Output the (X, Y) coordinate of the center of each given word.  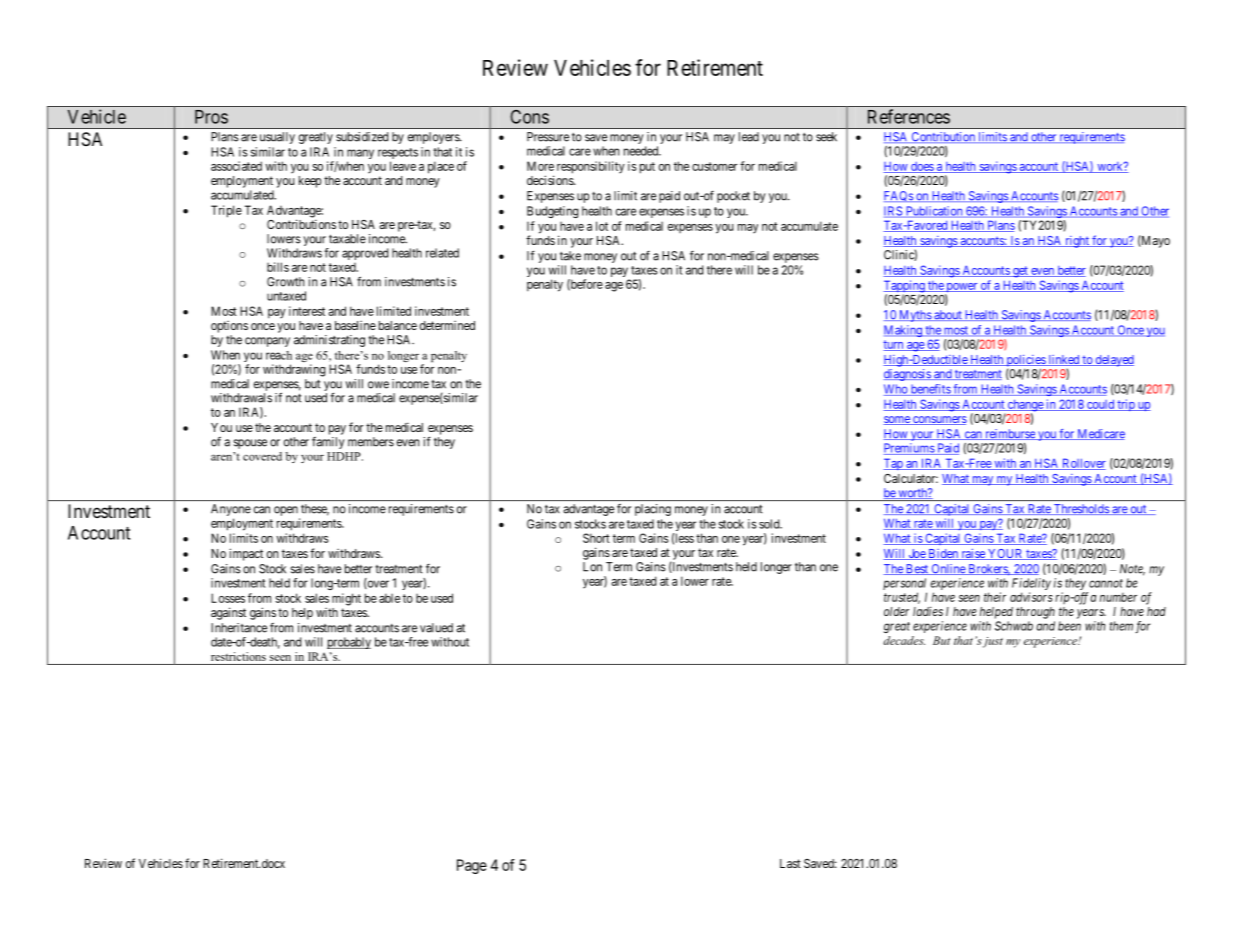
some (897, 420)
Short (596, 538)
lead (749, 137)
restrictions (238, 656)
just (993, 642)
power (962, 289)
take (570, 256)
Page (472, 866)
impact (246, 554)
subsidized (362, 137)
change (1025, 406)
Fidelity (1031, 585)
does (922, 167)
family (328, 443)
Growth (286, 282)
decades (904, 640)
